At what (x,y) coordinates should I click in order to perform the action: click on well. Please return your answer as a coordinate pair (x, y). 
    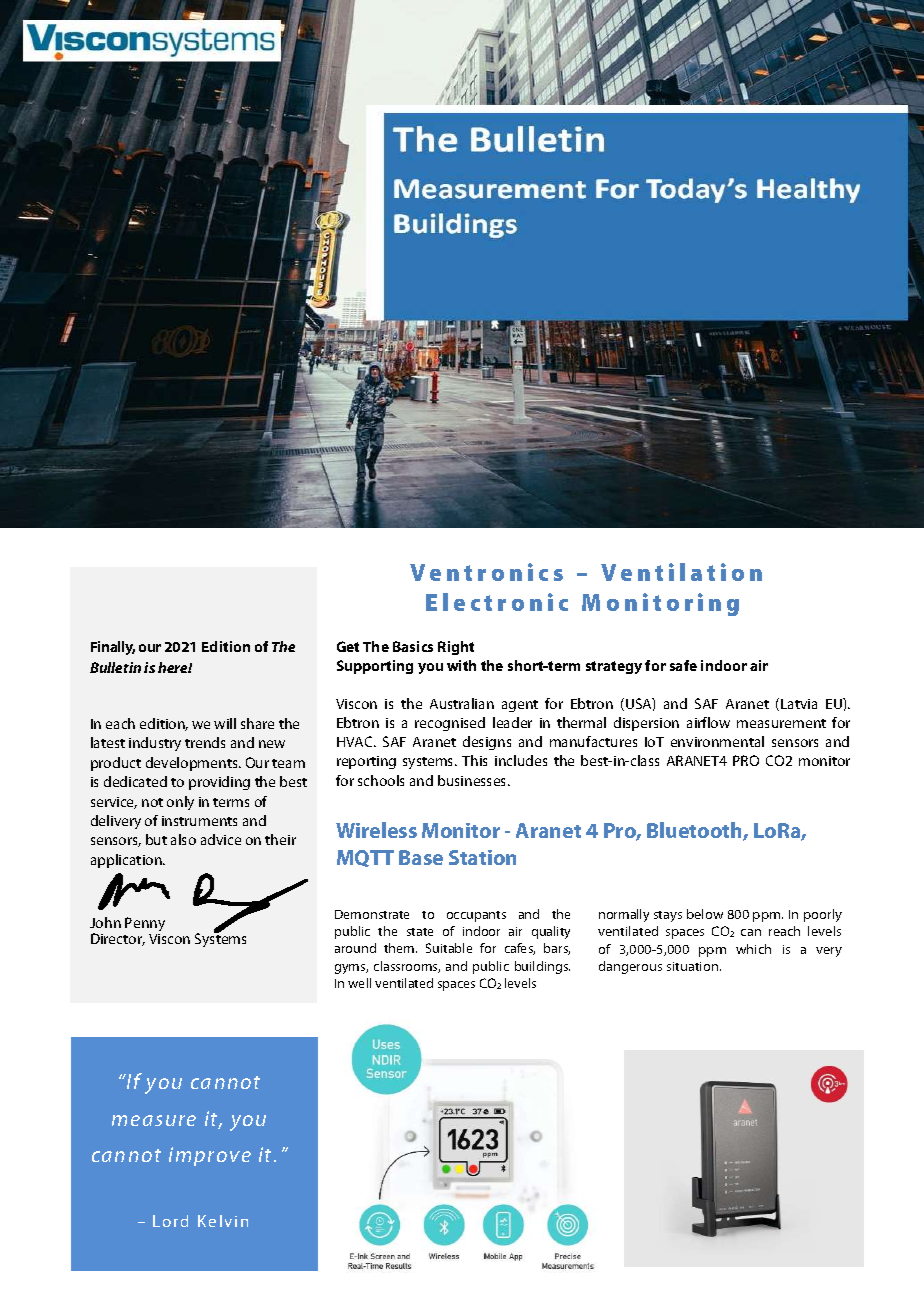
    Looking at the image, I should click on (359, 983).
